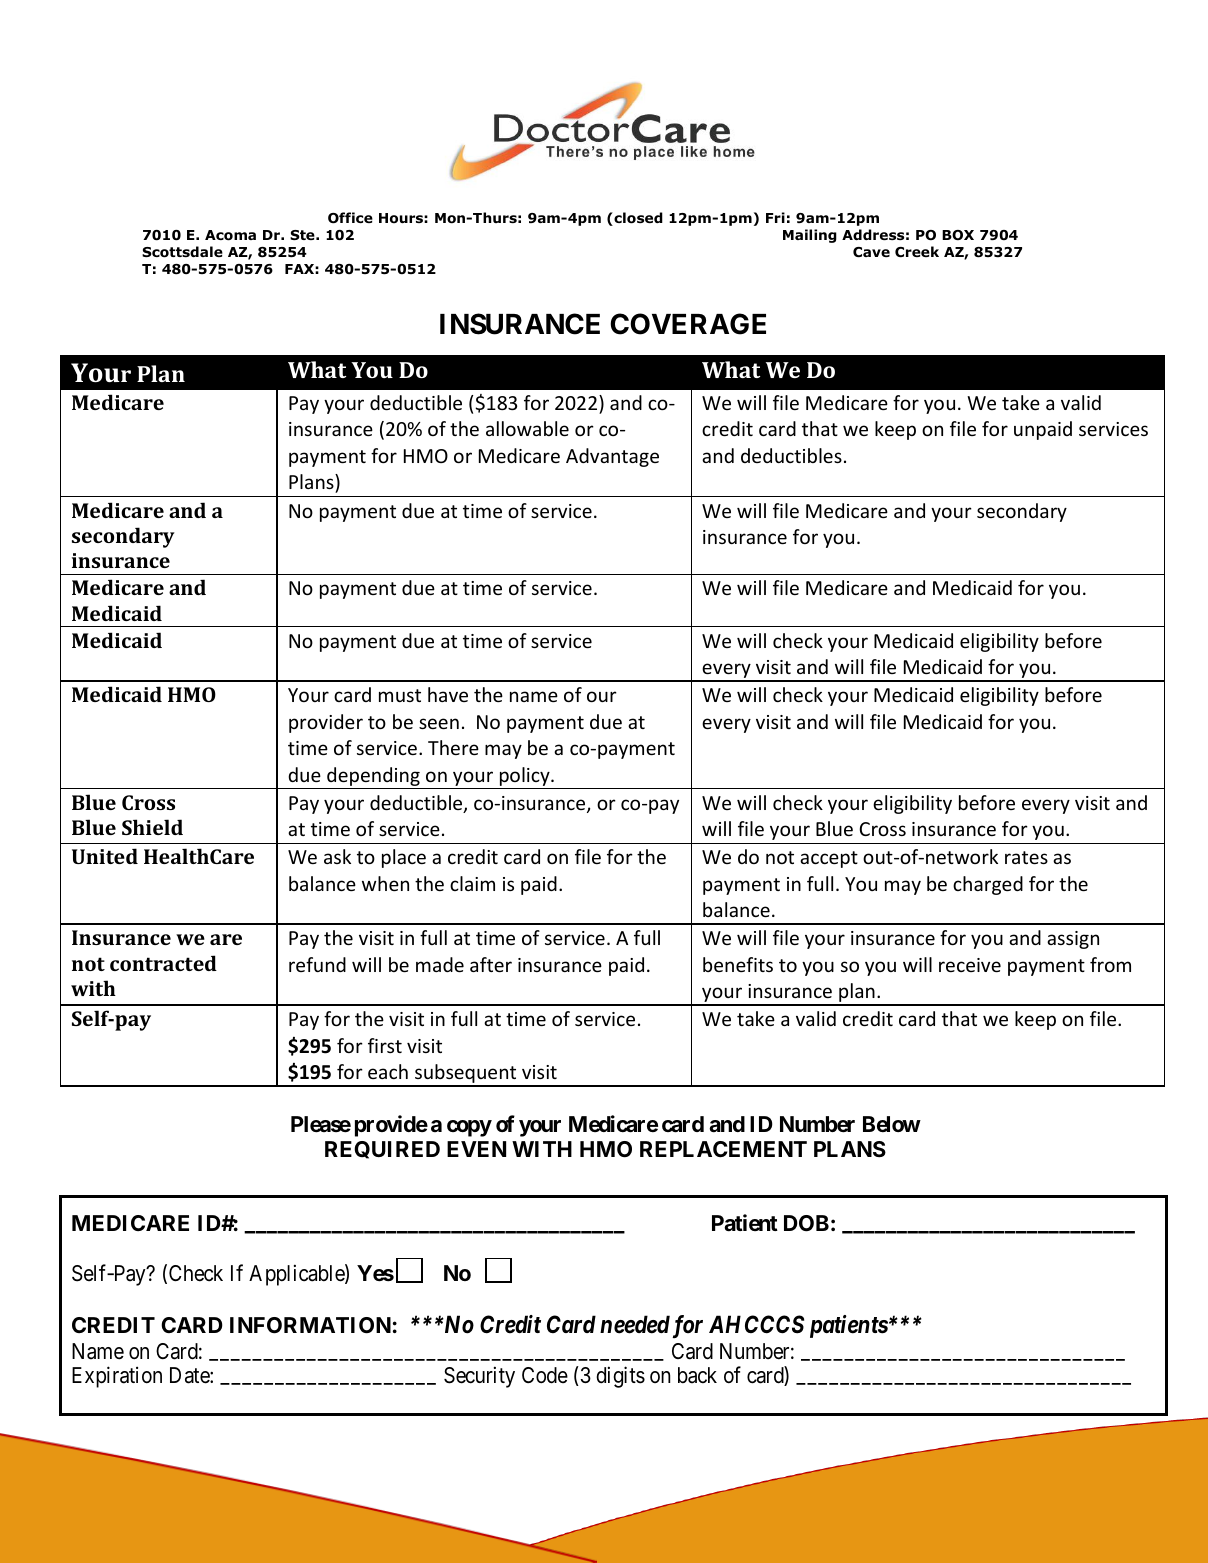 The height and width of the page is (1563, 1208). Describe the element at coordinates (182, 252) in the page. I see `Scottsdale` at that location.
